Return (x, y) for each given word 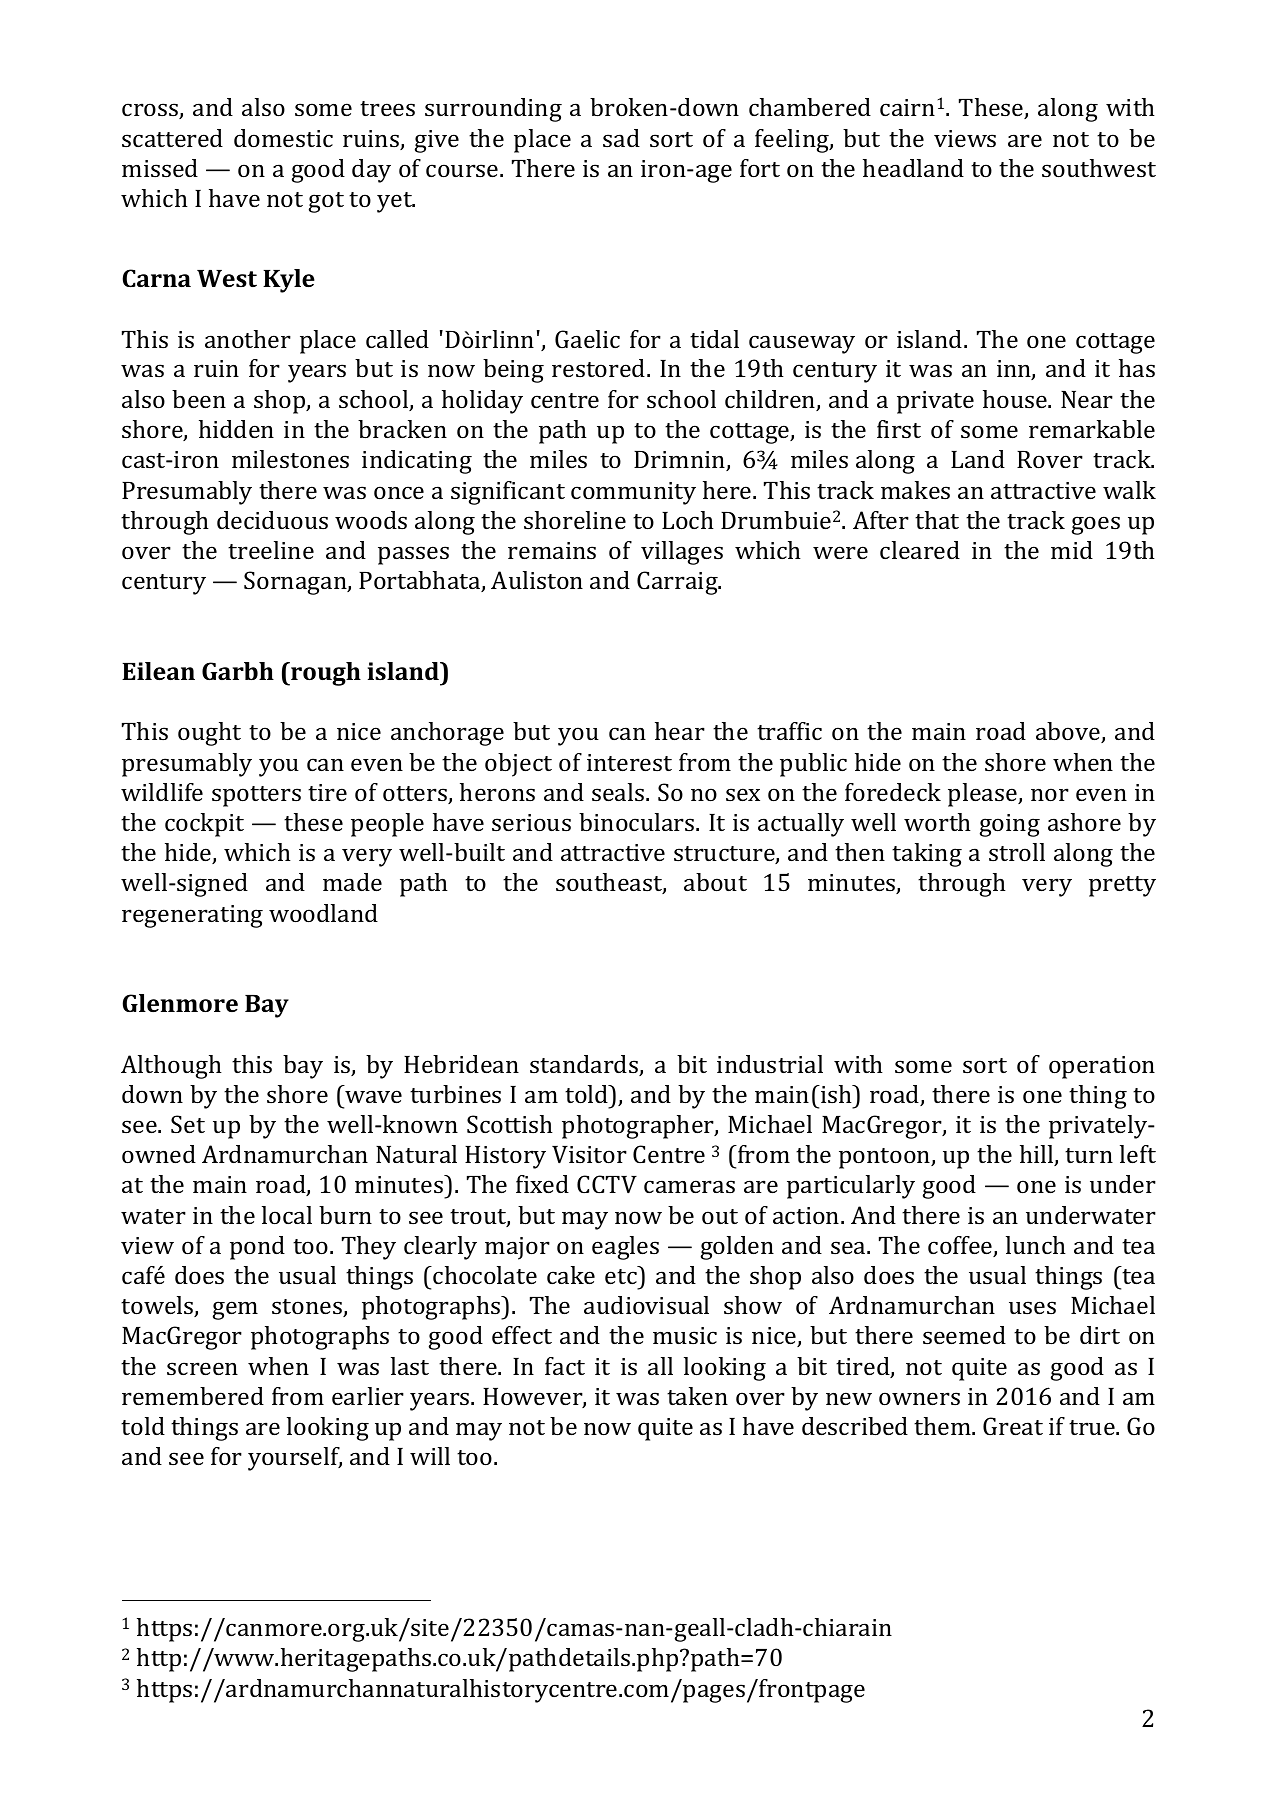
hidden (236, 429)
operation (1102, 1067)
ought (209, 734)
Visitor (589, 1155)
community (633, 493)
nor (1050, 794)
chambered (810, 107)
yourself (295, 1459)
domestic (283, 138)
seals (619, 792)
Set (188, 1124)
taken (697, 1396)
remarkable (1092, 429)
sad (621, 138)
